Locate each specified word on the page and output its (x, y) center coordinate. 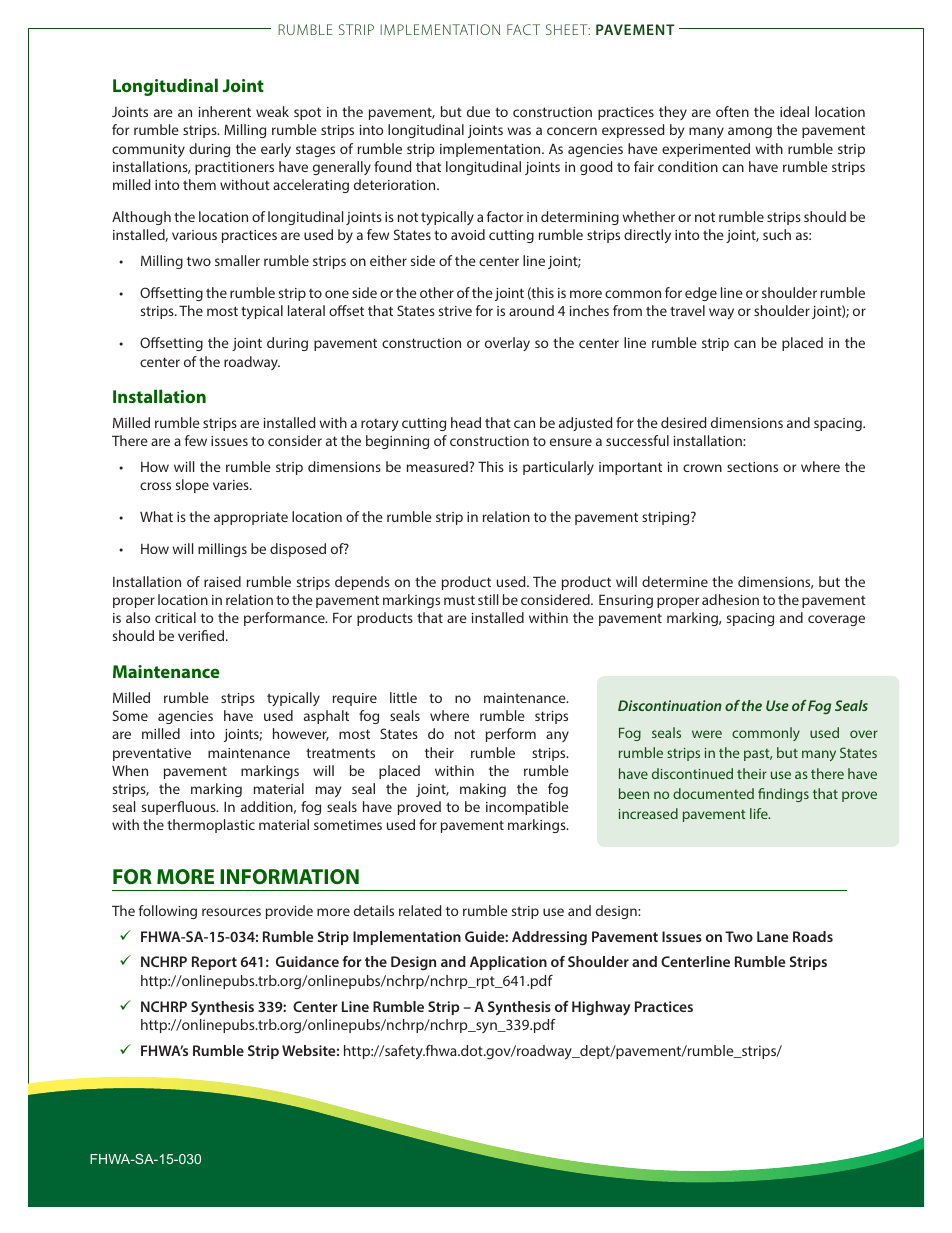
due (478, 111)
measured (438, 466)
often (732, 111)
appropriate (251, 518)
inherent (225, 111)
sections (752, 467)
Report (214, 963)
